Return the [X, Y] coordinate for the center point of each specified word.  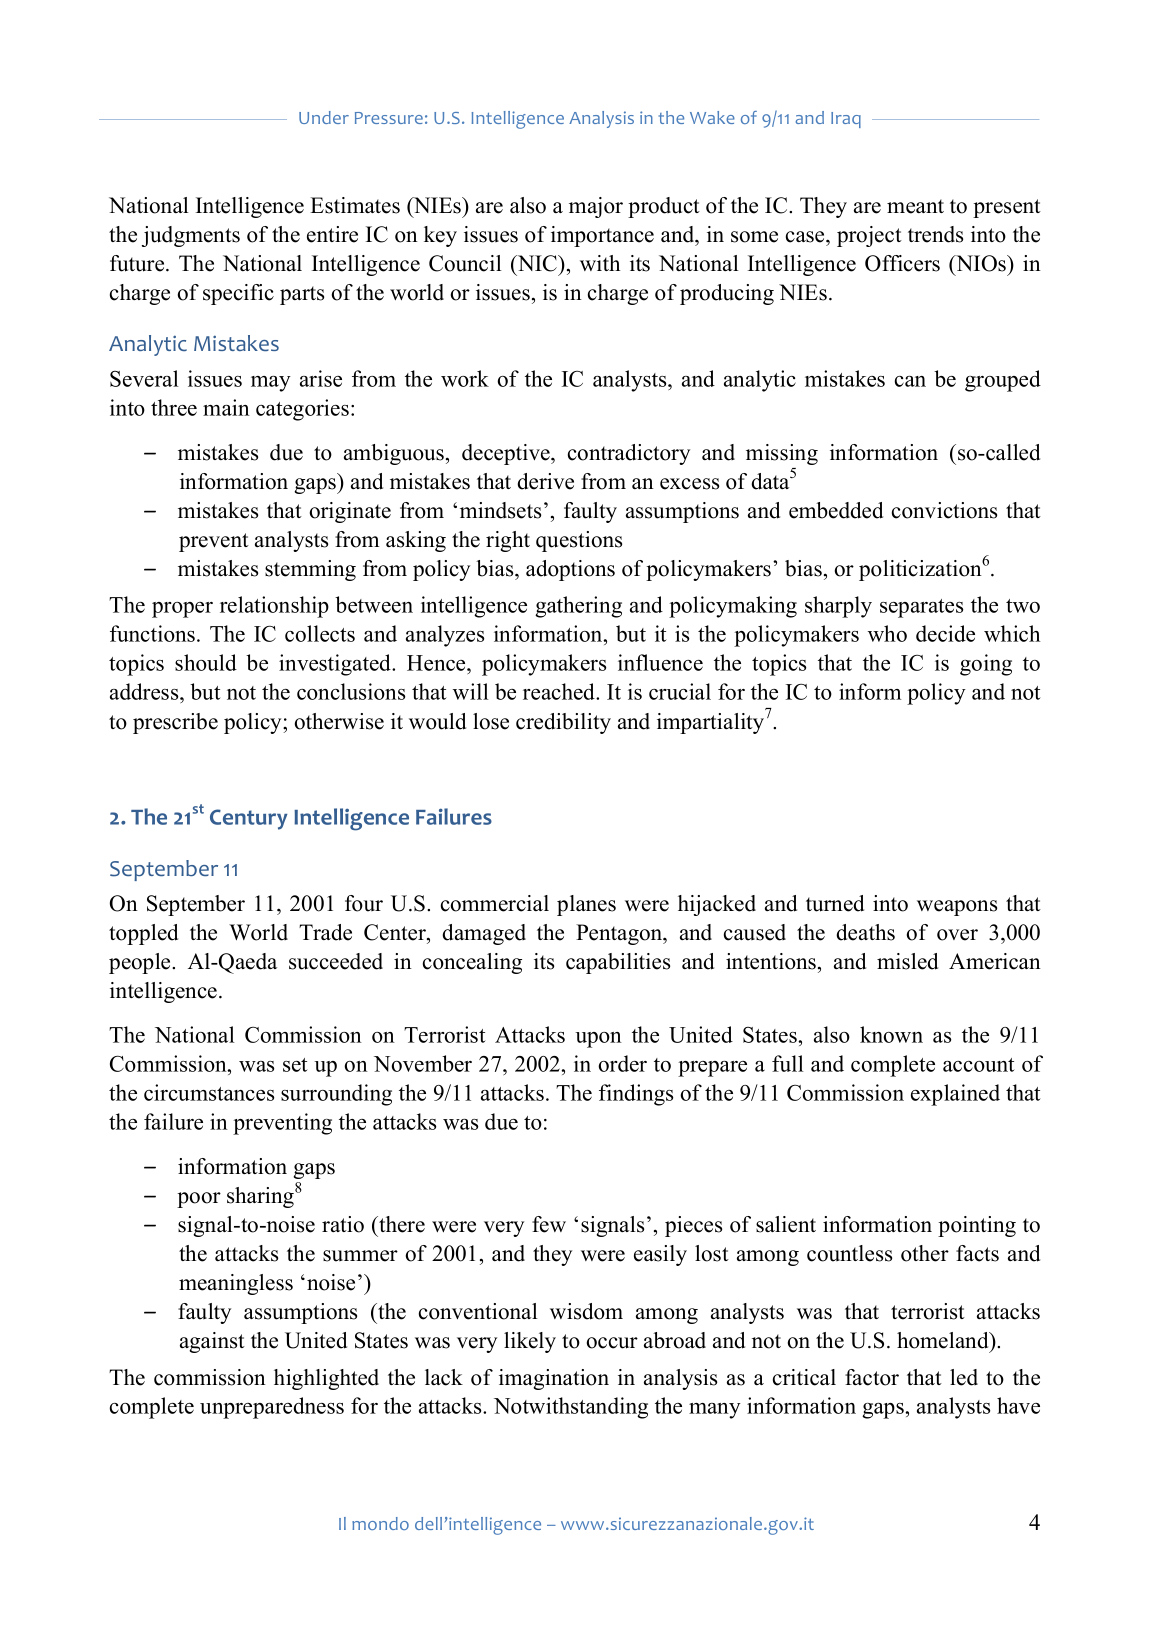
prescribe [175, 723]
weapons [957, 908]
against [212, 1342]
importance [602, 236]
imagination [554, 1379]
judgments [191, 236]
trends [935, 234]
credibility [563, 723]
